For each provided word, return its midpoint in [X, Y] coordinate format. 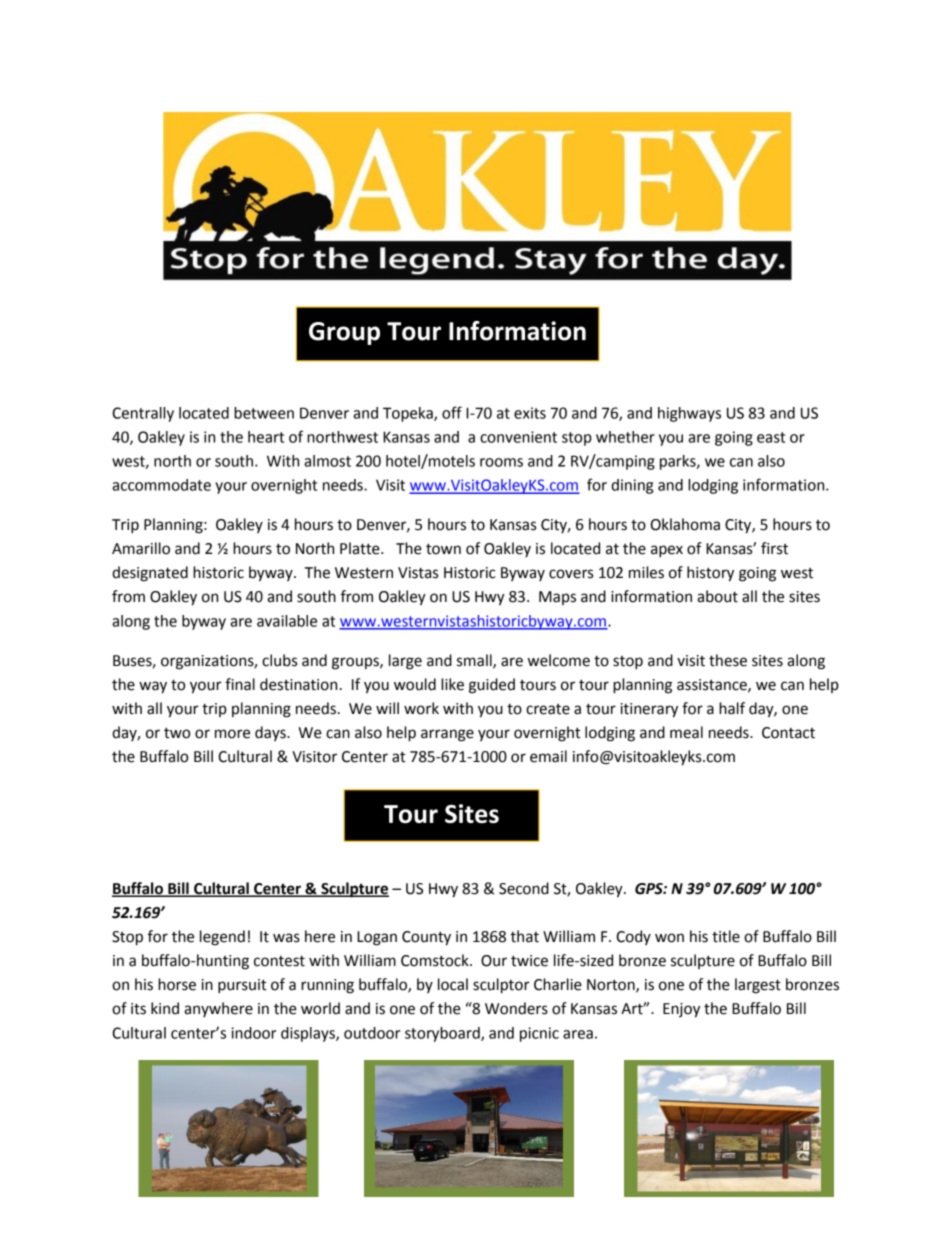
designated [150, 574]
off [452, 412]
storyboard [443, 1034]
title [726, 936]
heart [266, 437]
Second [524, 888]
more [232, 734]
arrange [447, 735]
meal [686, 732]
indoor [253, 1033]
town [443, 549]
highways [689, 414]
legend [222, 938]
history [710, 574]
